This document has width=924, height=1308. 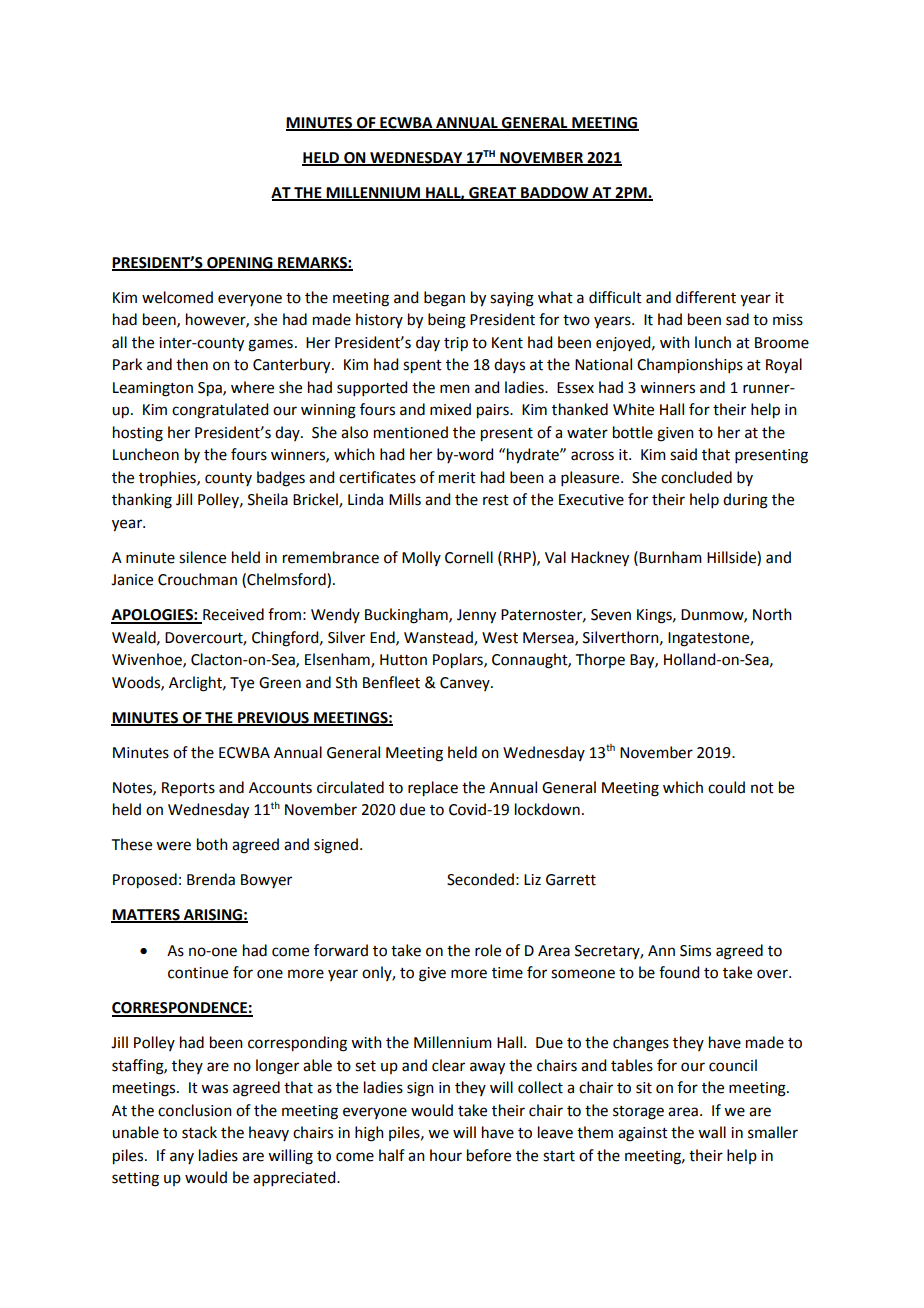 I want to click on wall, so click(x=712, y=1132).
